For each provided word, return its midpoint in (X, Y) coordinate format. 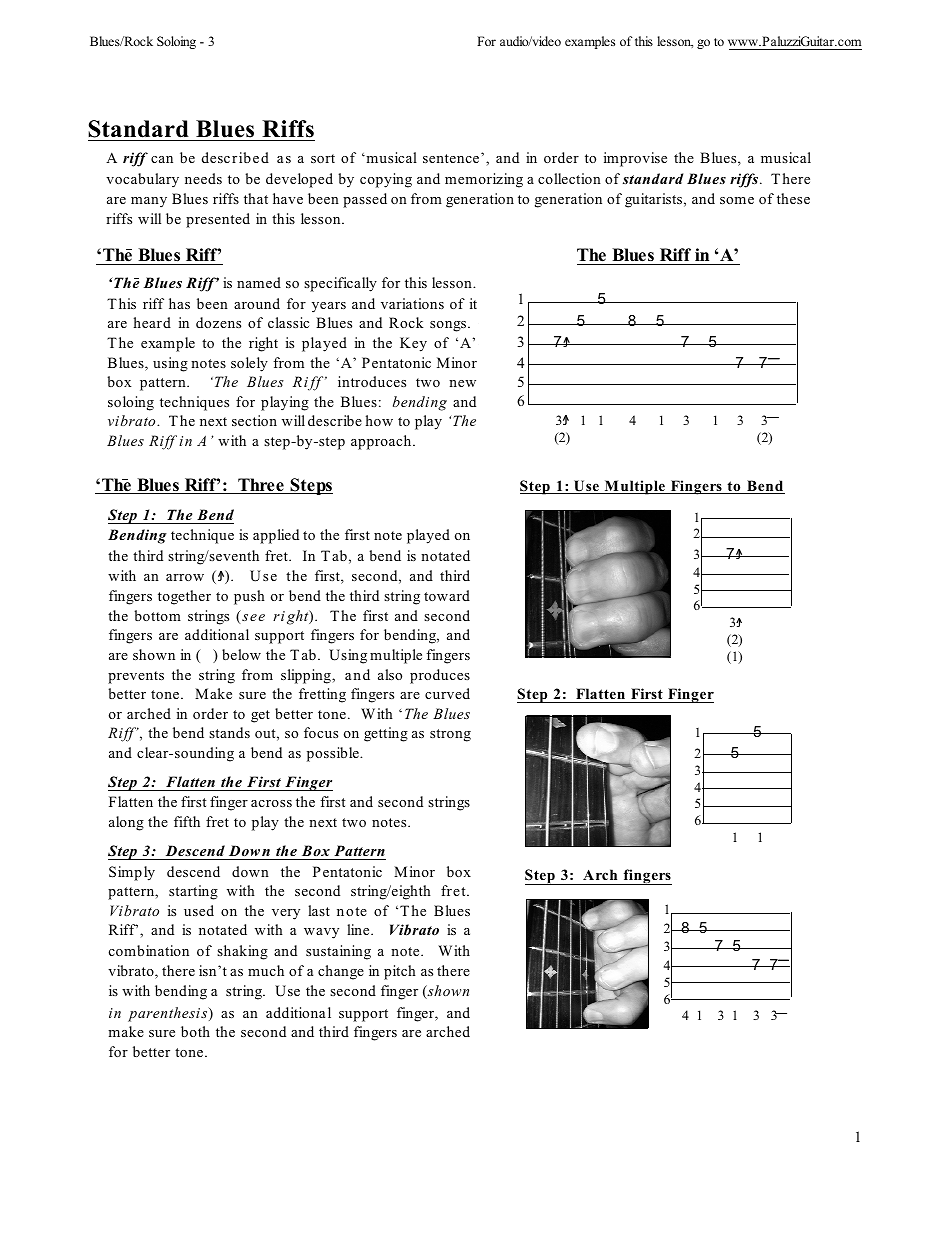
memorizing (484, 180)
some (737, 200)
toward (447, 595)
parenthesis (169, 1014)
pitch (400, 972)
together (184, 597)
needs (203, 178)
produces (440, 676)
